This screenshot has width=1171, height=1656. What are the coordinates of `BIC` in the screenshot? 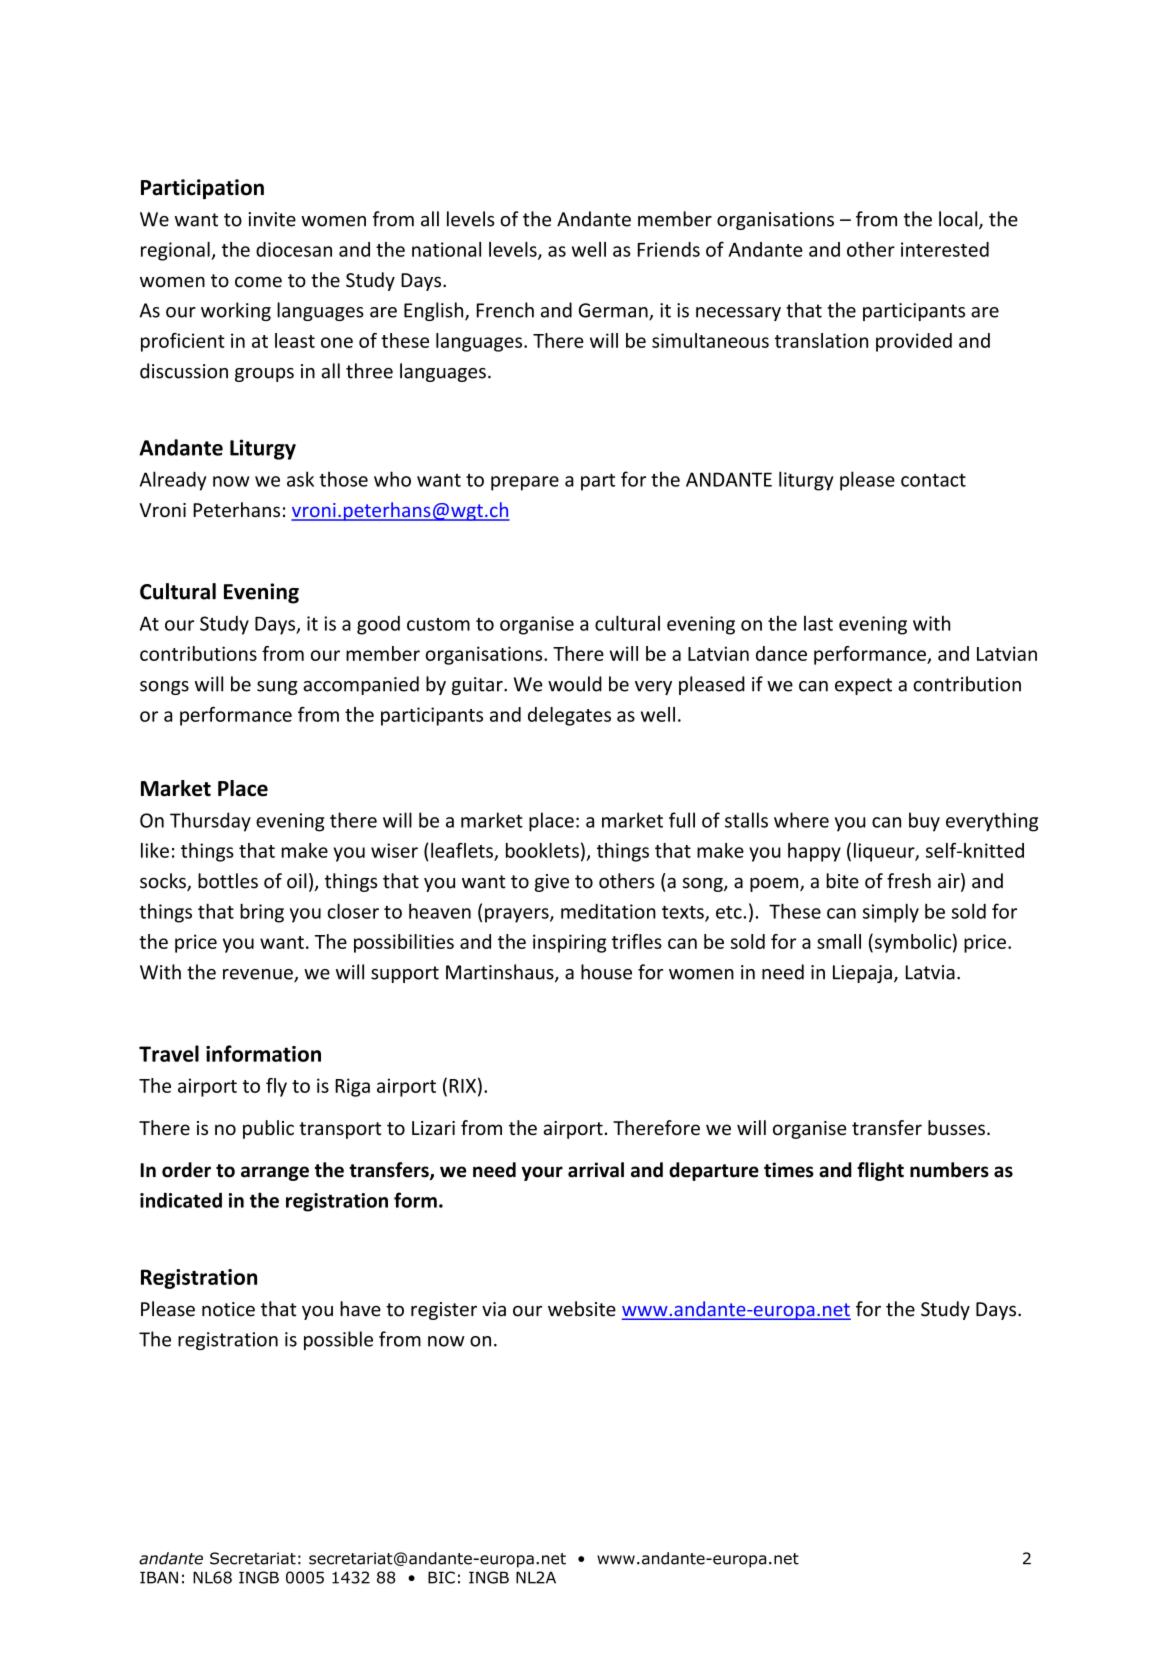 It's located at (441, 1577).
